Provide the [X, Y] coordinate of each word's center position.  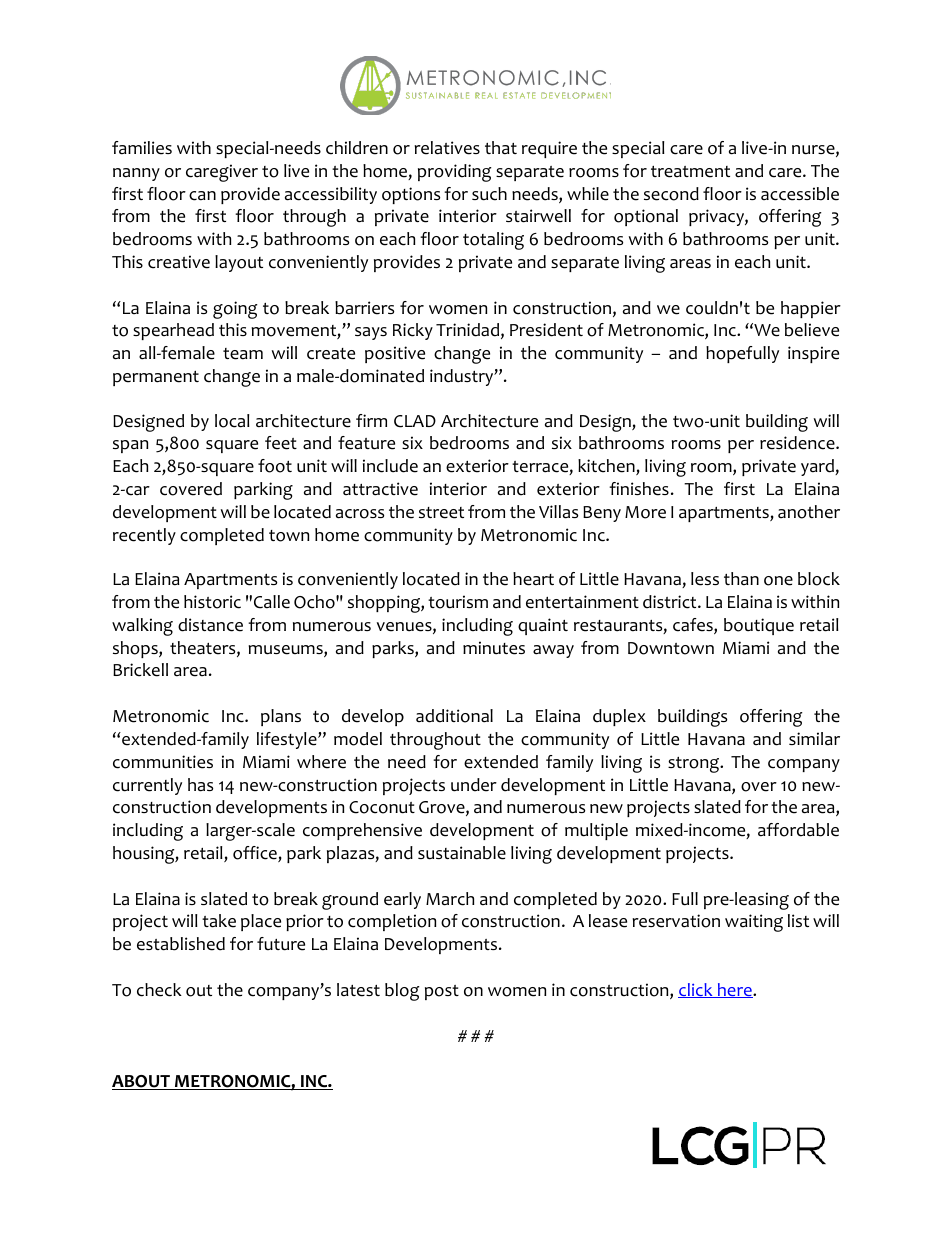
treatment [690, 172]
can [202, 196]
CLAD [415, 421]
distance [210, 625]
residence [798, 443]
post [442, 992]
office [256, 854]
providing [455, 173]
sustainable [462, 853]
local [232, 421]
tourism [458, 602]
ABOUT [142, 1082]
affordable [798, 830]
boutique [759, 626]
